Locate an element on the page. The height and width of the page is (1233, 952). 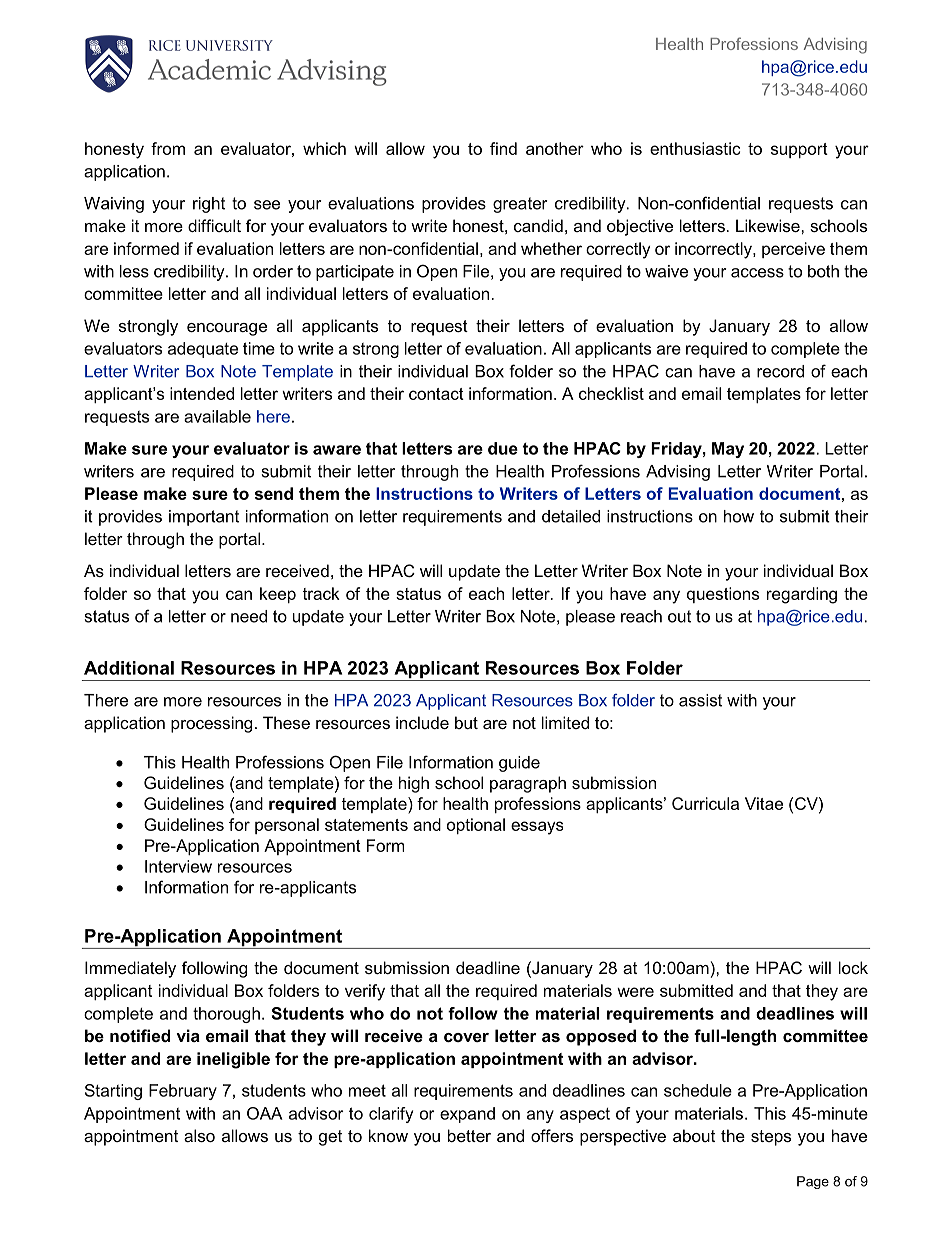
better is located at coordinates (469, 1135).
